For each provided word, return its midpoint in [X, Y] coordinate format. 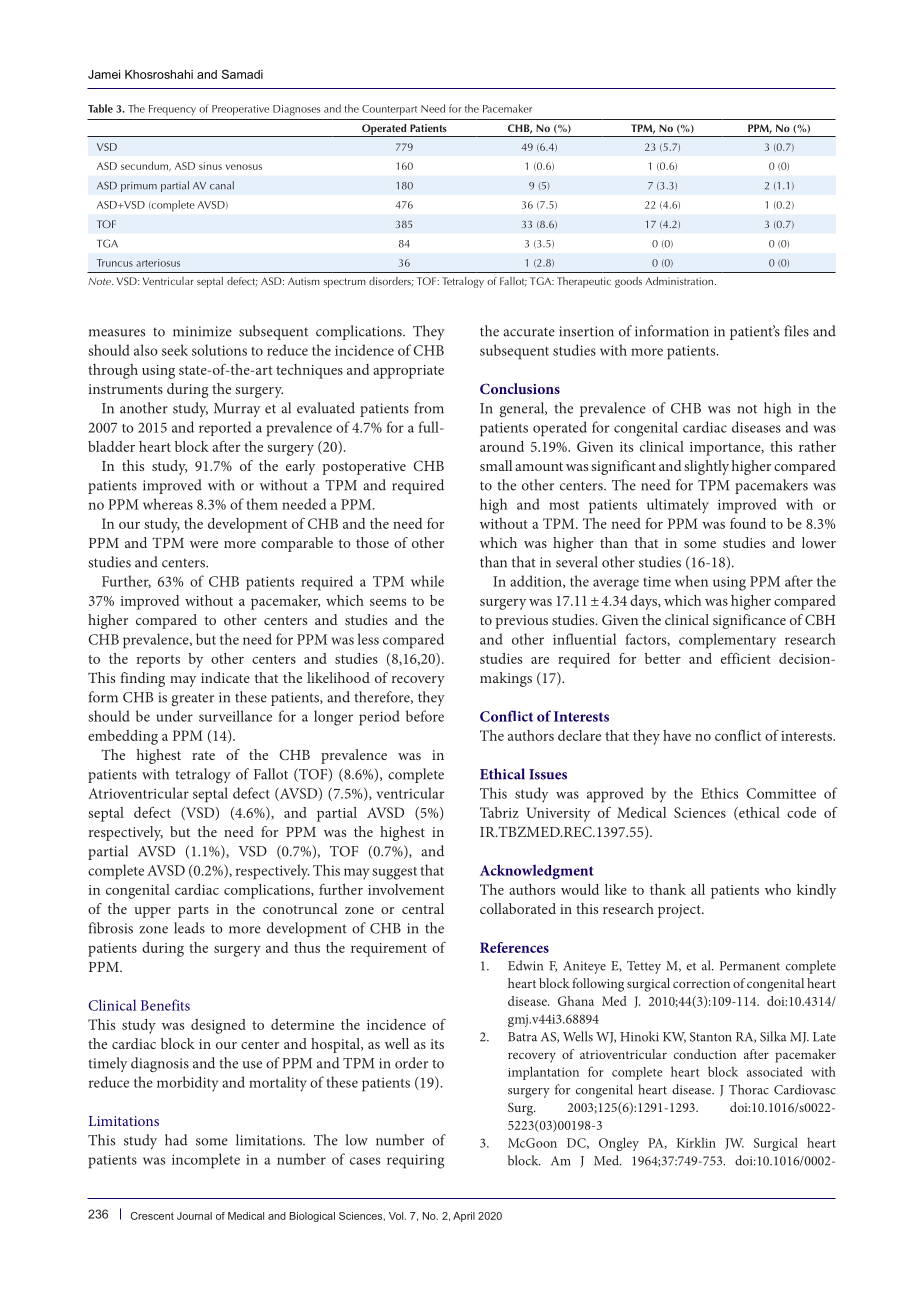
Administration [680, 281]
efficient [746, 658]
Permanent [750, 966]
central [423, 908]
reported [225, 428]
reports [158, 661]
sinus [210, 166]
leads [189, 928]
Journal [194, 1216]
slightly [706, 467]
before [425, 716]
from [429, 408]
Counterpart [389, 110]
